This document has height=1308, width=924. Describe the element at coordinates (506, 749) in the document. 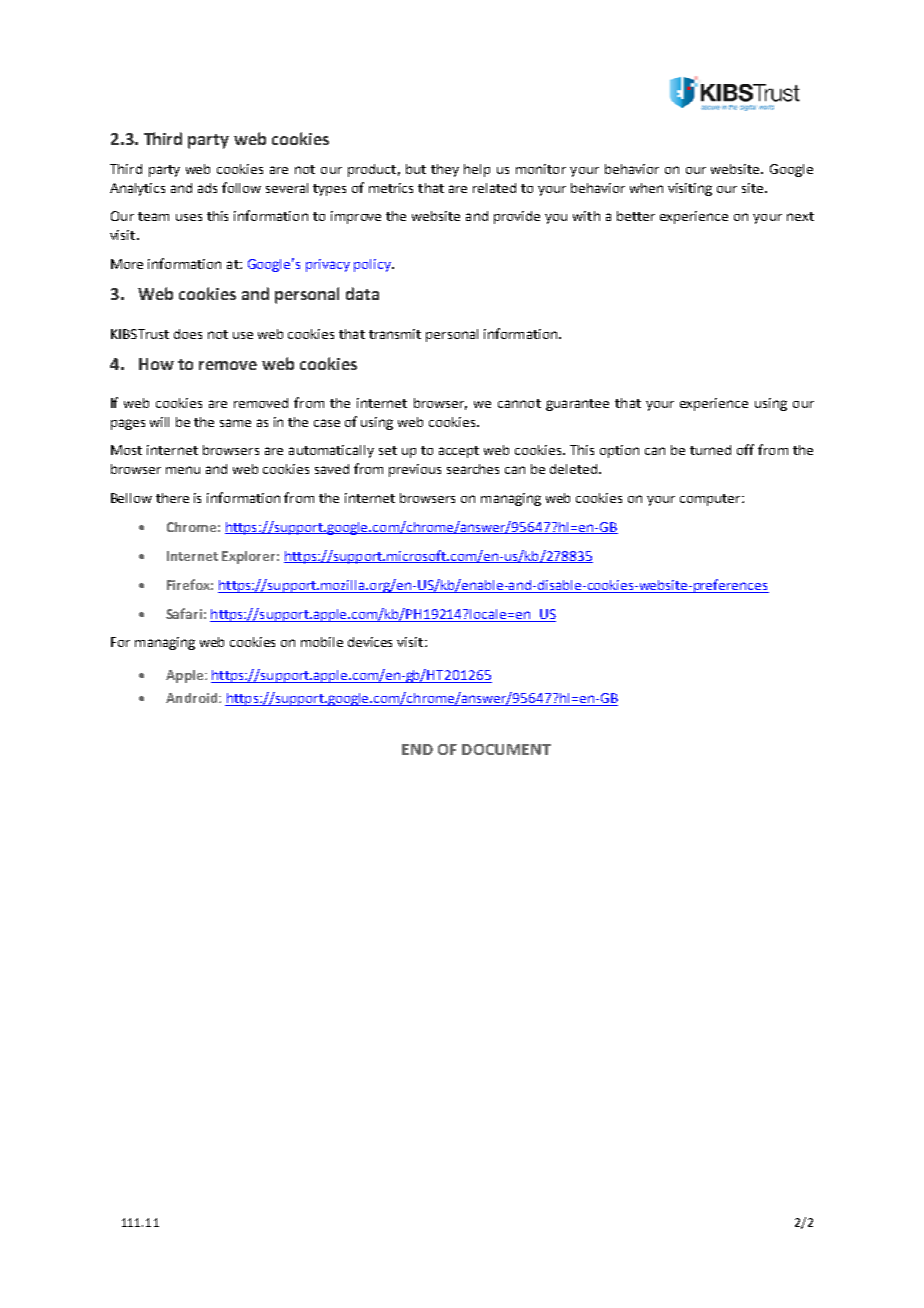

I see `DOCUMENT` at that location.
